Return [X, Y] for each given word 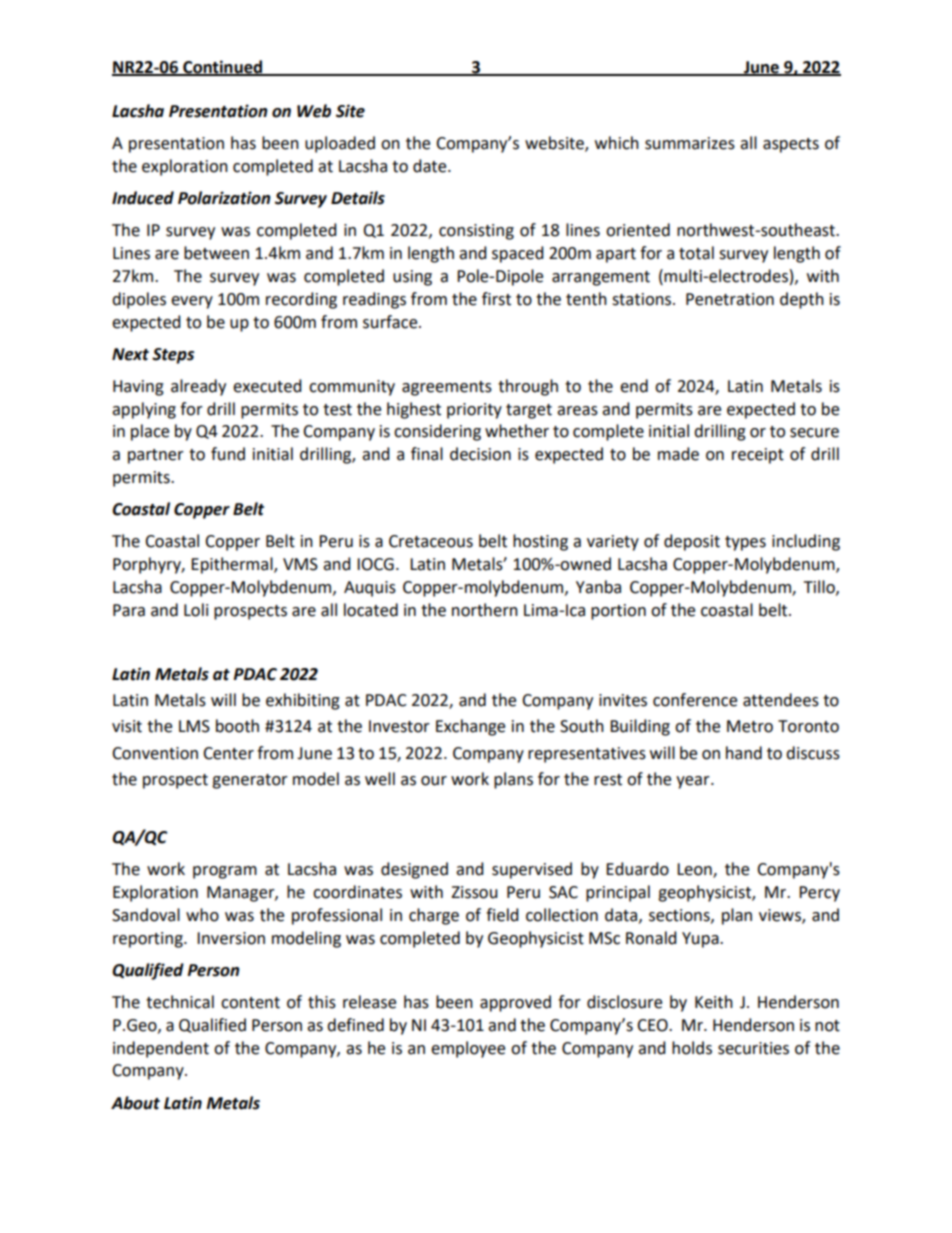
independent [161, 1049]
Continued [222, 67]
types [745, 543]
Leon [695, 870]
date [431, 166]
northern [485, 610]
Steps [173, 356]
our [434, 781]
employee [468, 1049]
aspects [791, 145]
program [225, 872]
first [496, 299]
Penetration [730, 299]
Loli [196, 610]
